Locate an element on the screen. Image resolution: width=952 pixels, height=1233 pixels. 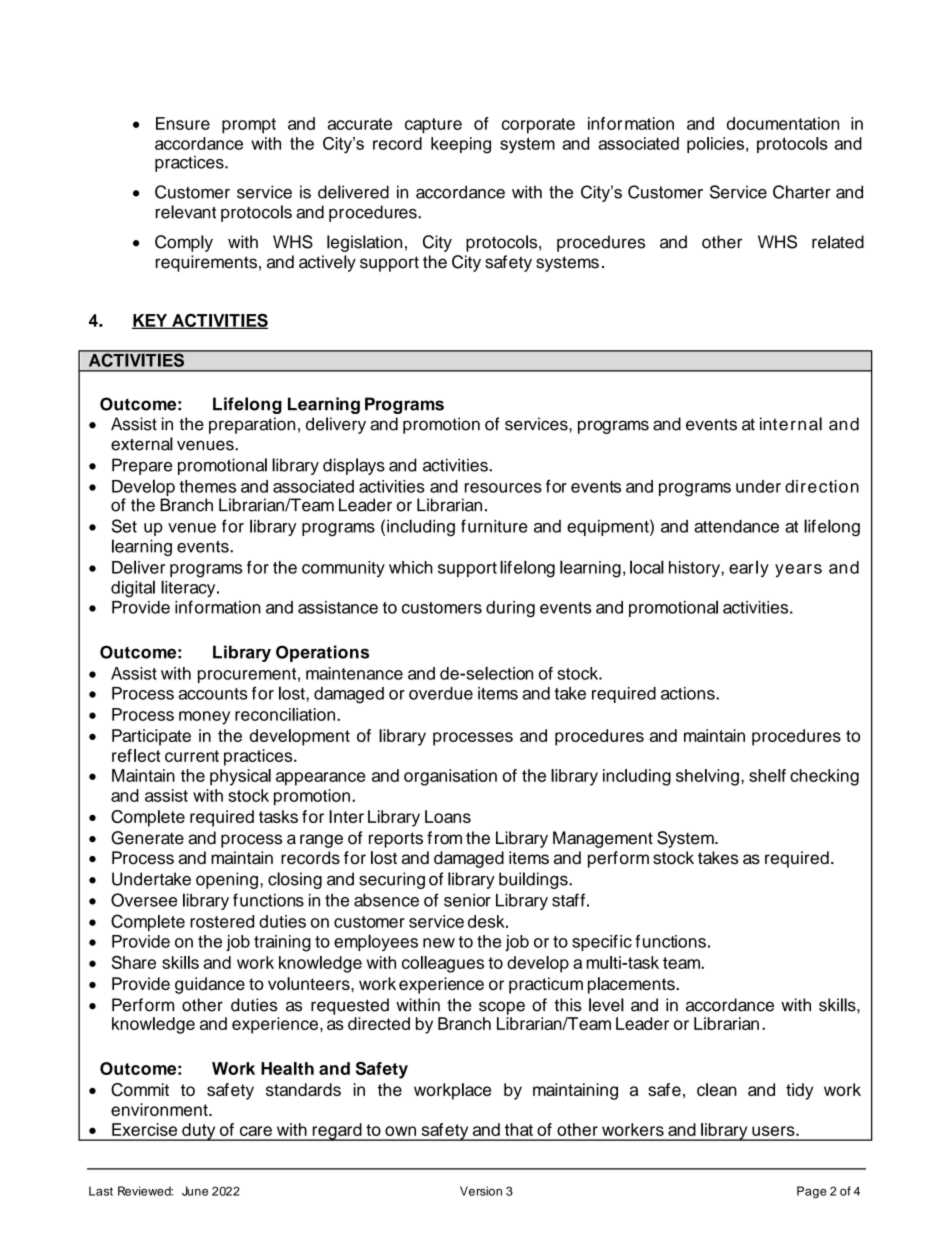
keeping is located at coordinates (461, 145).
